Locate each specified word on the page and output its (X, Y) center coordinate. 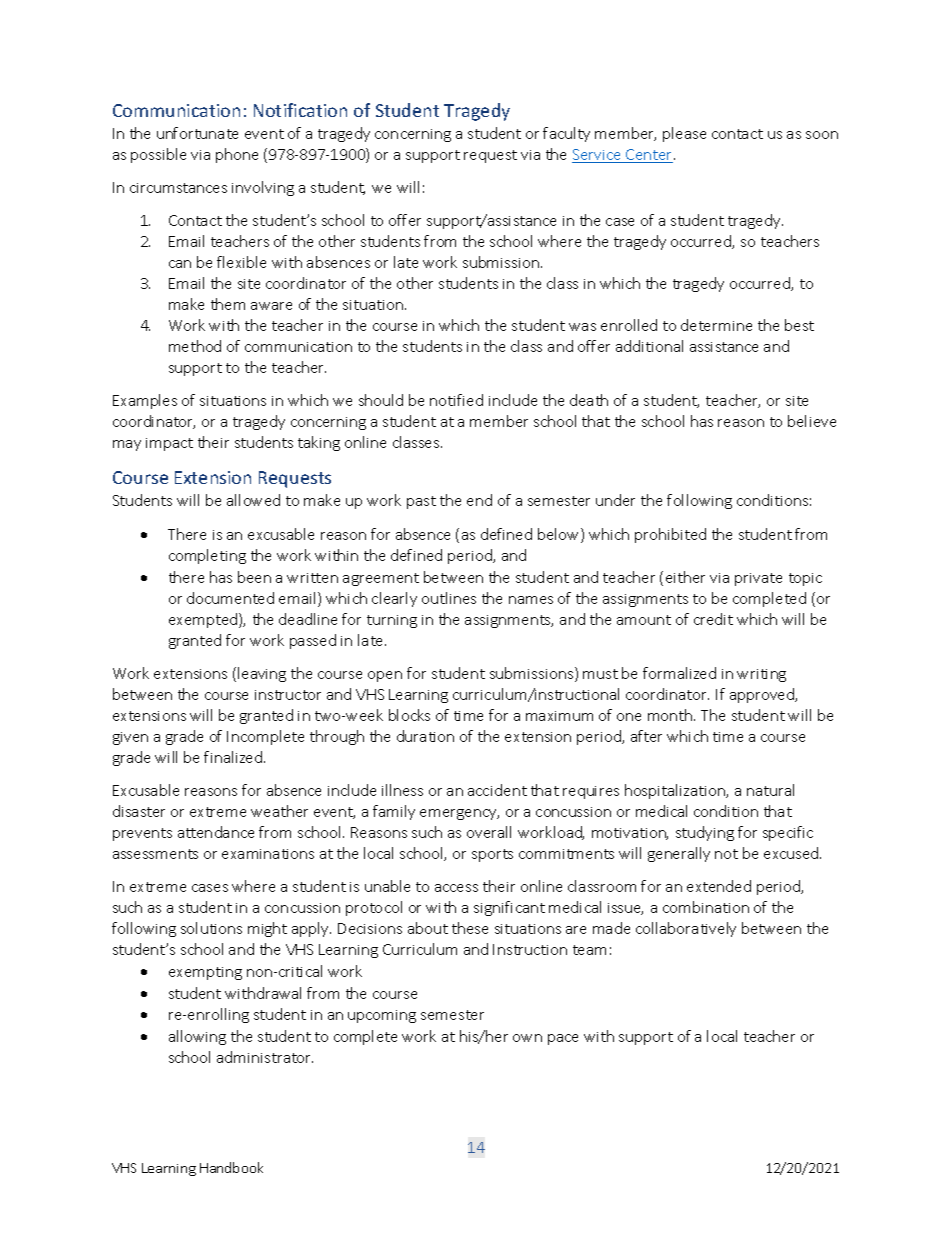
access (456, 888)
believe (812, 421)
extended (719, 886)
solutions (211, 928)
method (195, 346)
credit (713, 619)
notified (456, 400)
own (527, 1038)
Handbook (231, 1167)
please (684, 134)
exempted (204, 620)
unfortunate (197, 133)
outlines (449, 598)
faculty (566, 134)
